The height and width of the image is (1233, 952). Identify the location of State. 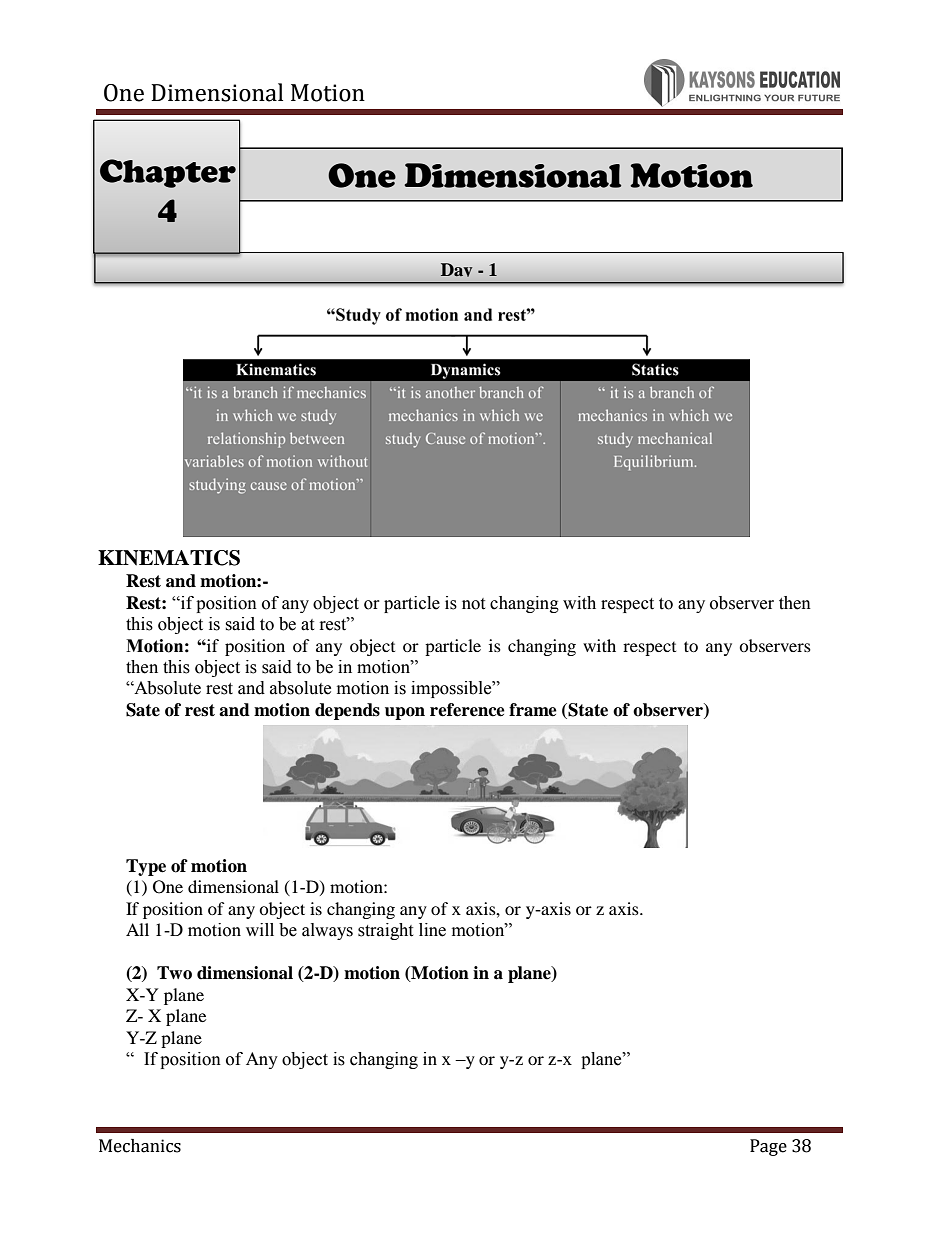
(587, 711).
